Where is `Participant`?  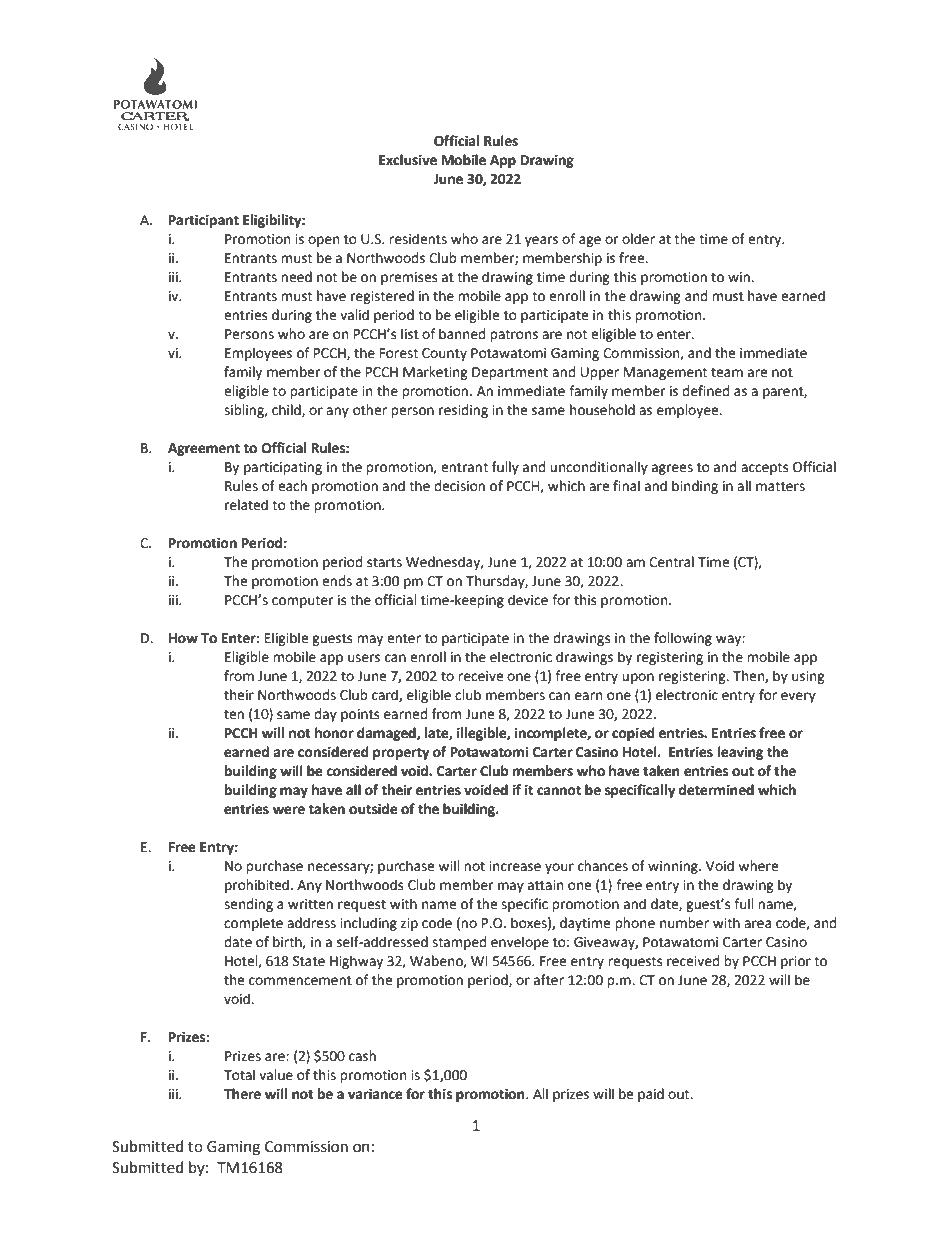
Participant is located at coordinates (204, 221).
